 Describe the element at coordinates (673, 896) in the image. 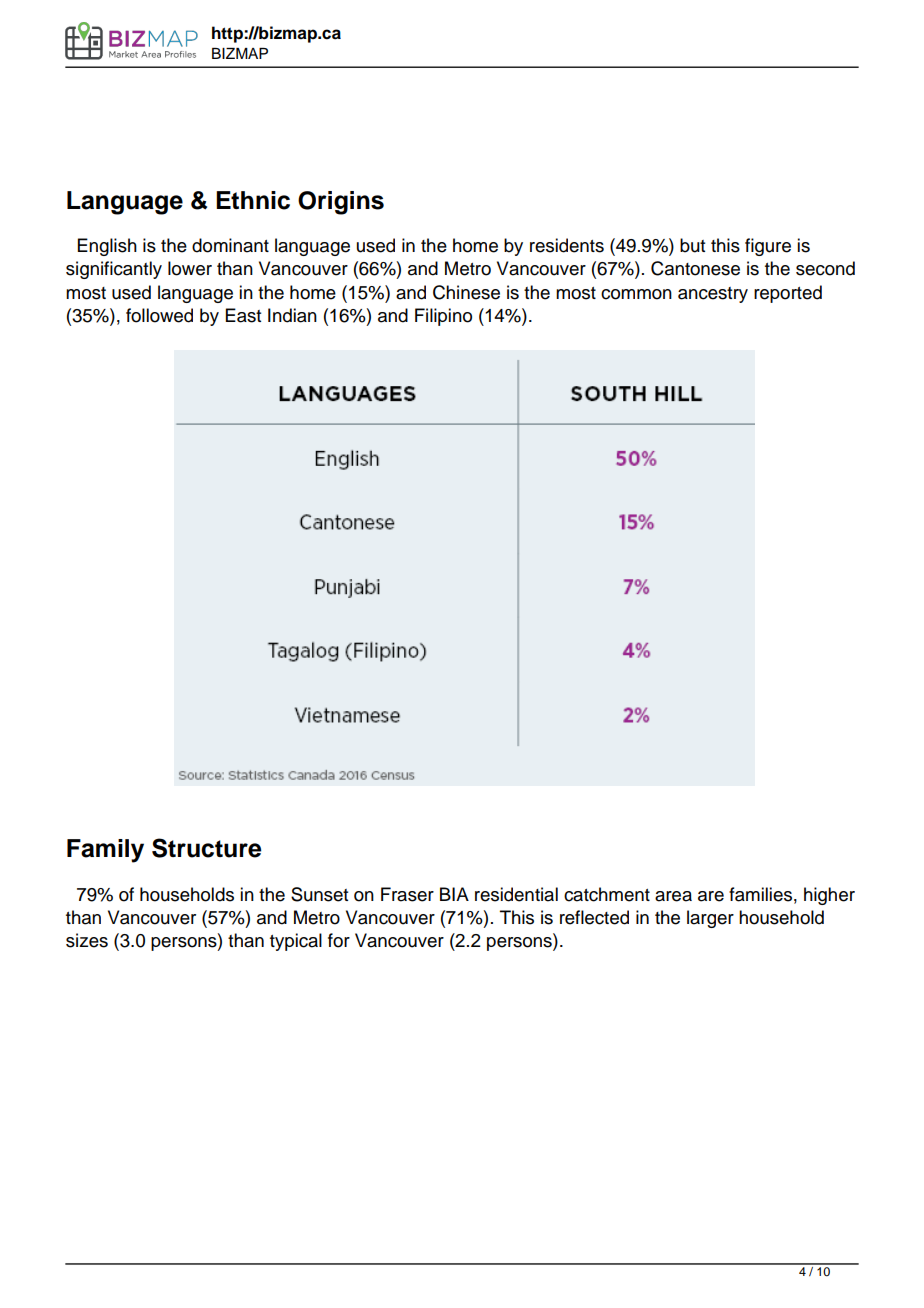

I see `area` at that location.
